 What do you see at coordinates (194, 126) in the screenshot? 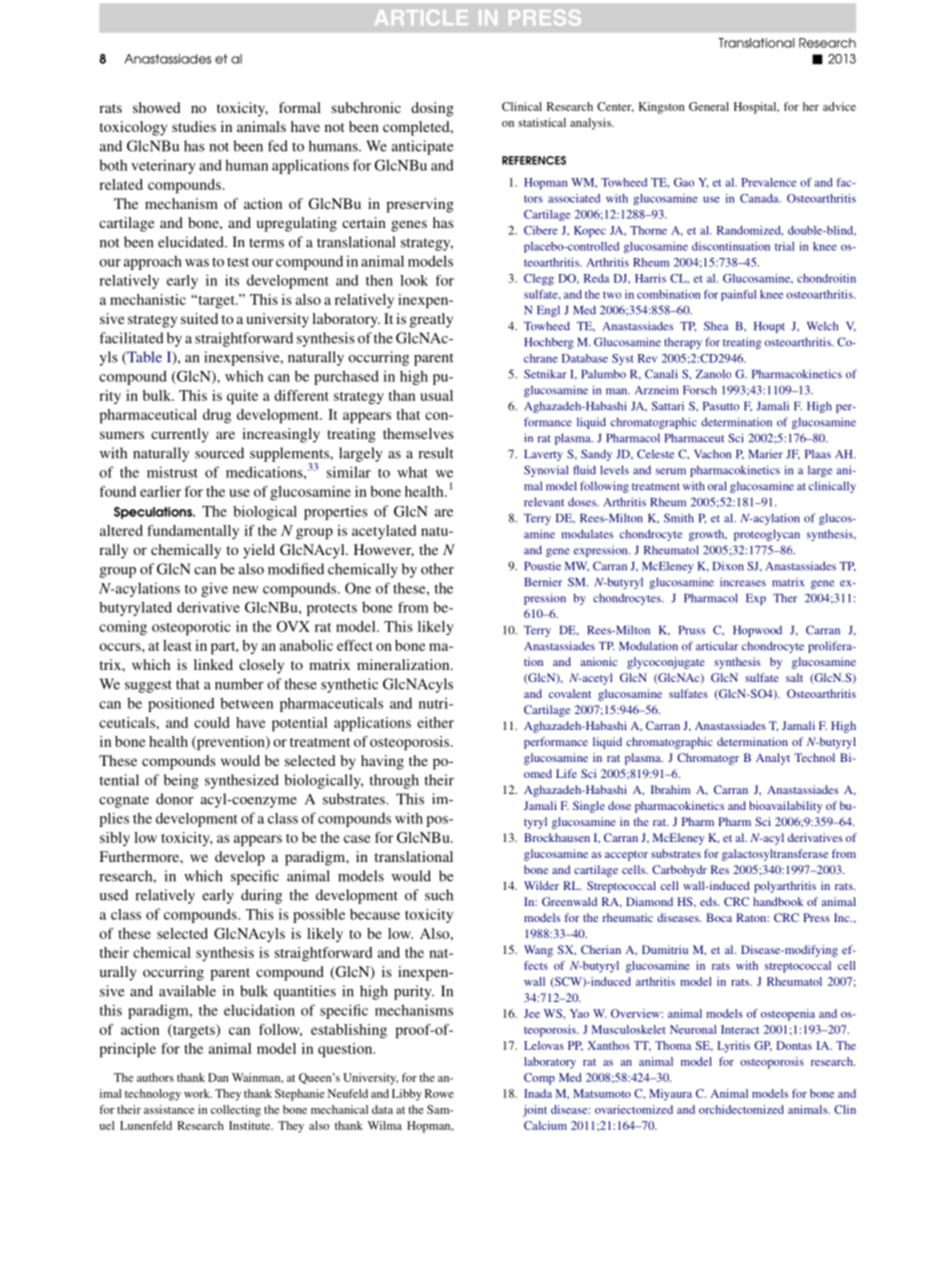
I see `studies` at bounding box center [194, 126].
